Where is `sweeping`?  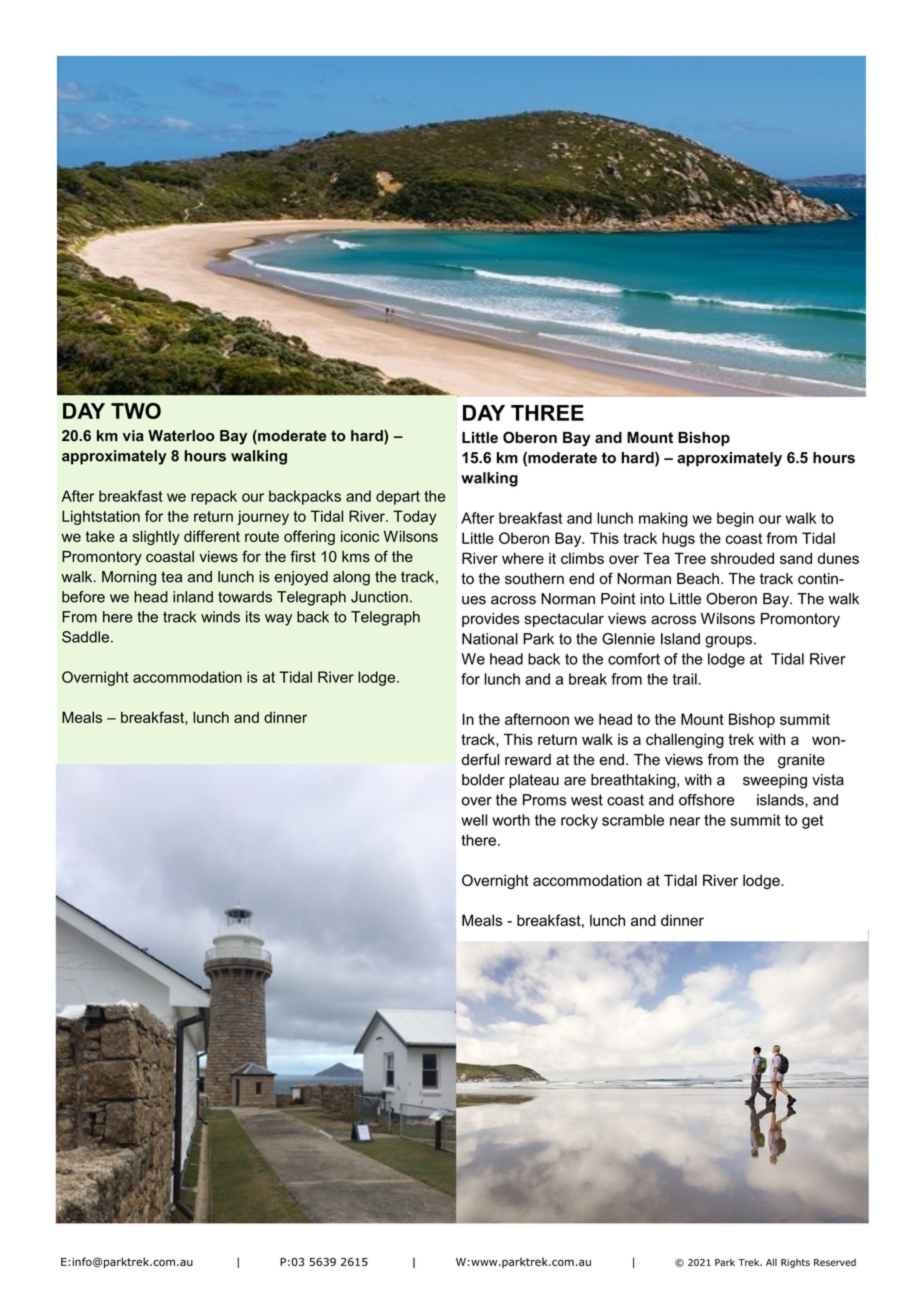
sweeping is located at coordinates (775, 781).
